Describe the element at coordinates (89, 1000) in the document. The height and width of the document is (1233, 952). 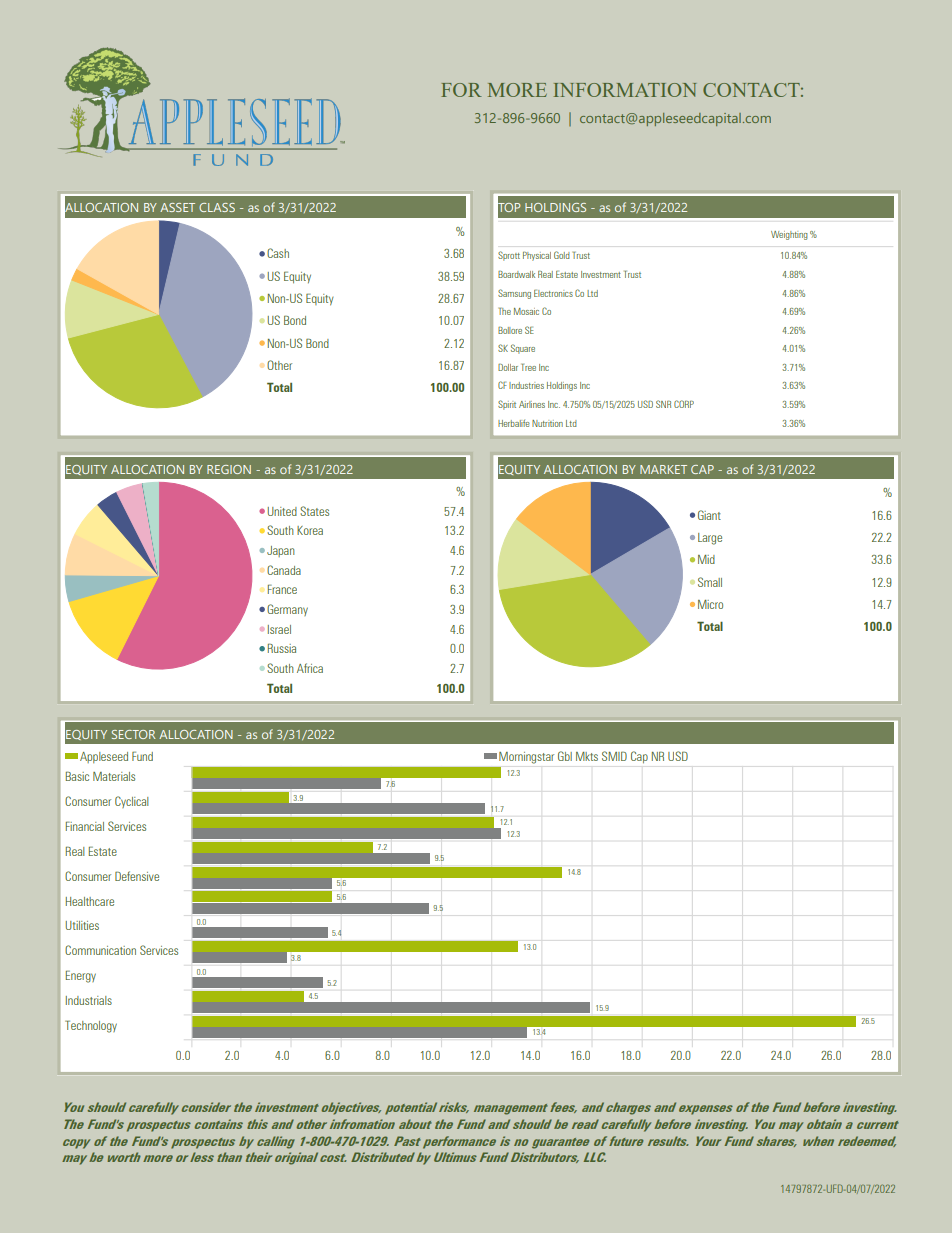
I see `Industrials` at that location.
